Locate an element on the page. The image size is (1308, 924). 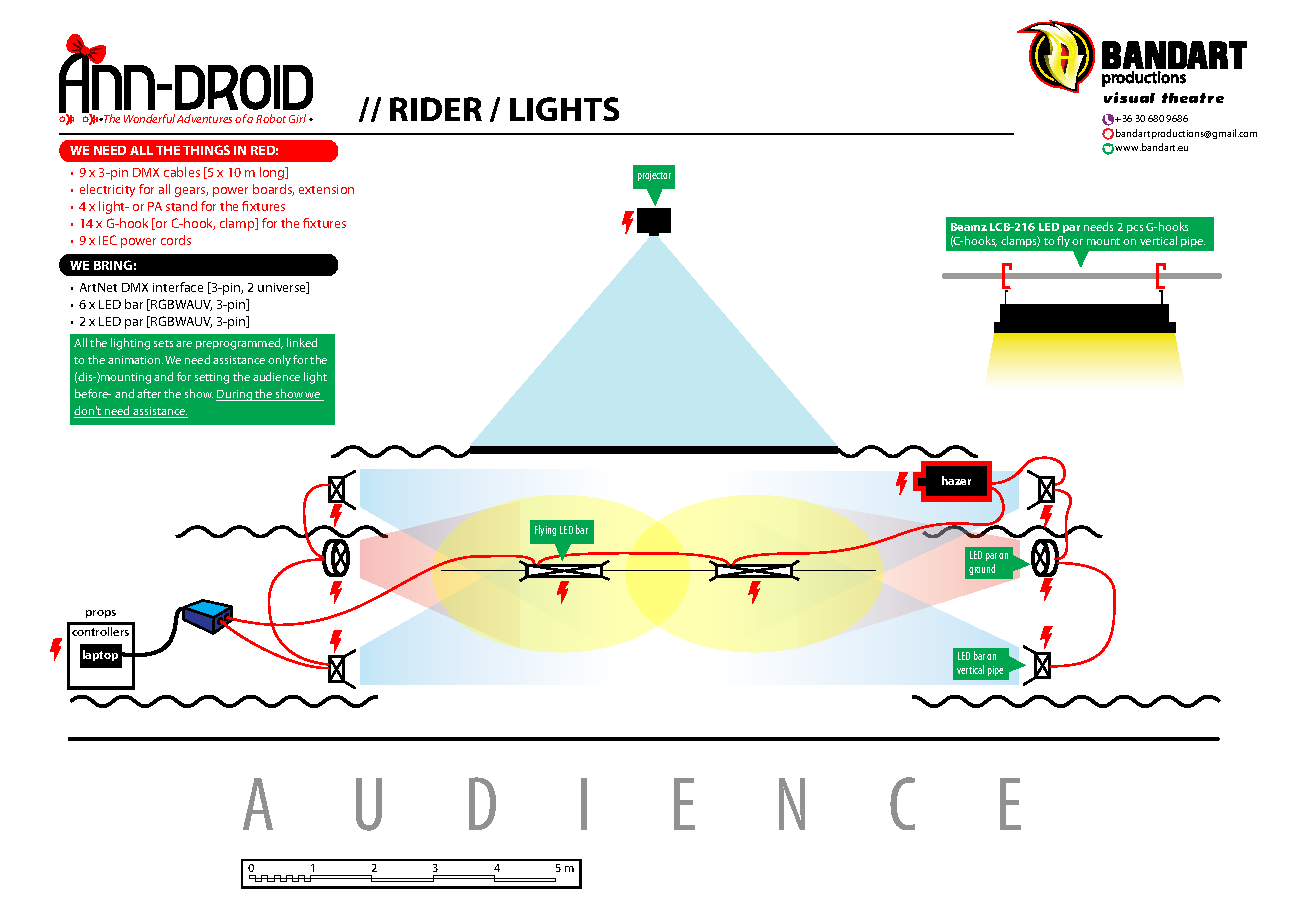
laptop is located at coordinates (100, 655).
